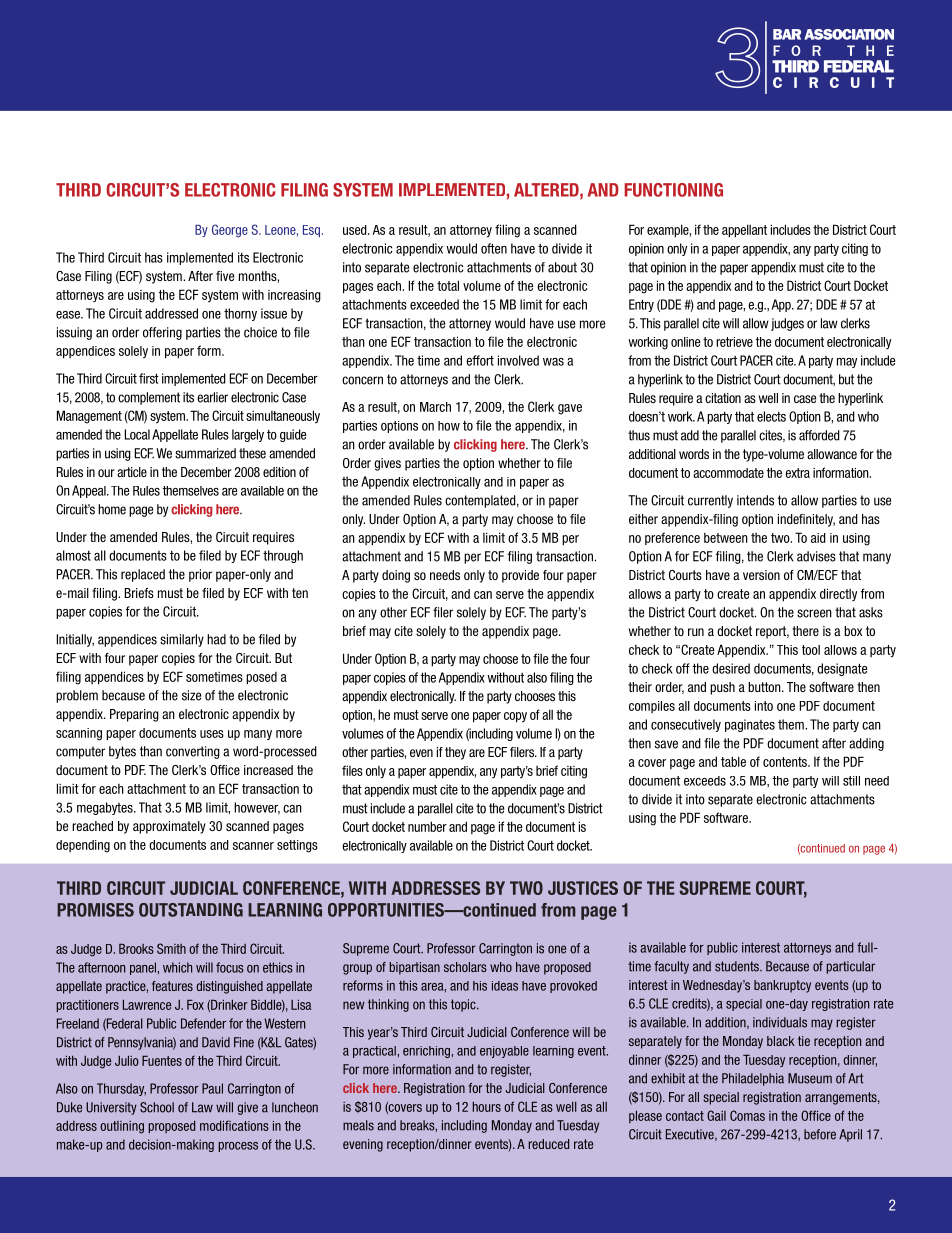 Image resolution: width=952 pixels, height=1233 pixels. Describe the element at coordinates (731, 668) in the image. I see `desired` at that location.
